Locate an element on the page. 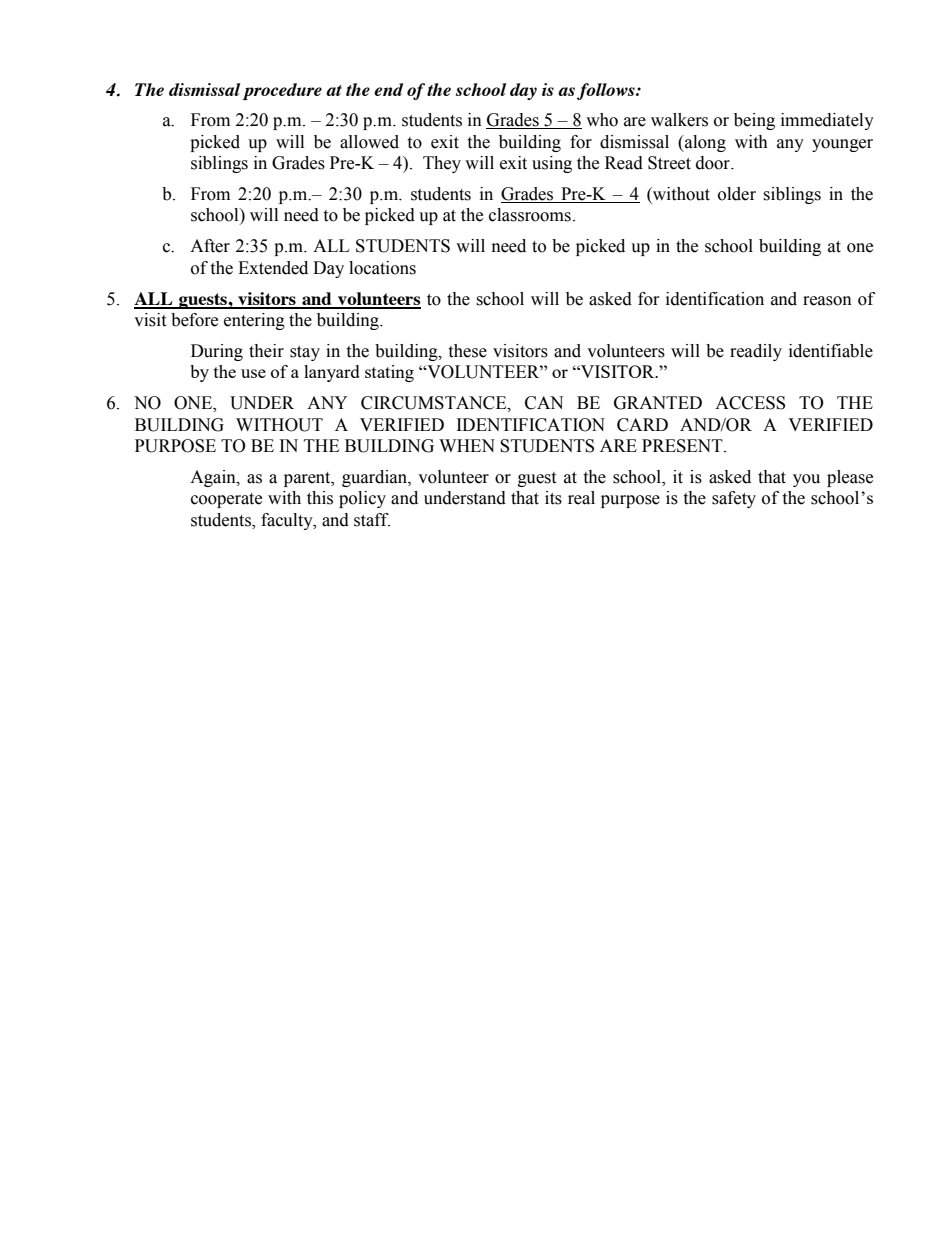  safety is located at coordinates (734, 499).
